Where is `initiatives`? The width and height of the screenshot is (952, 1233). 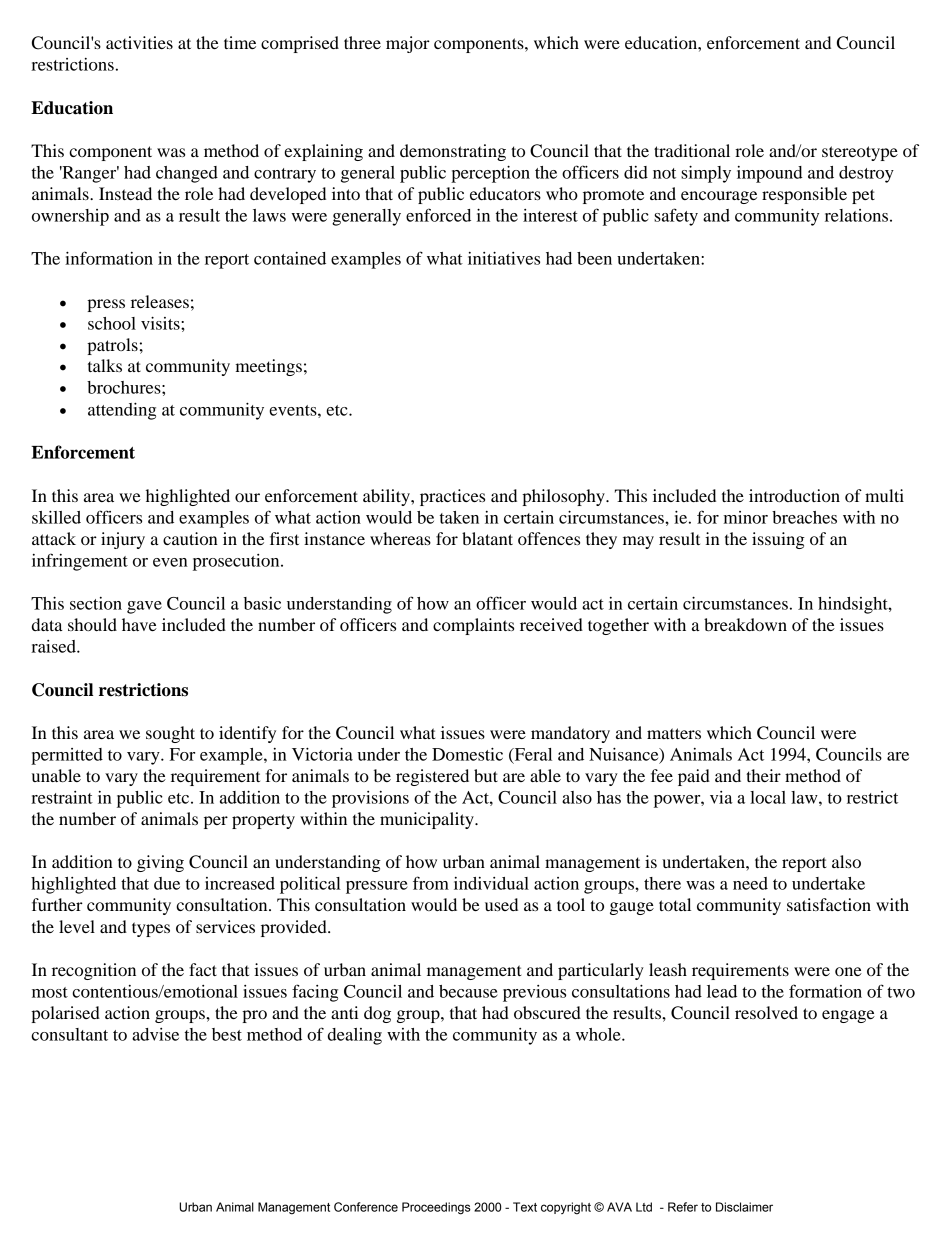
initiatives is located at coordinates (504, 258).
